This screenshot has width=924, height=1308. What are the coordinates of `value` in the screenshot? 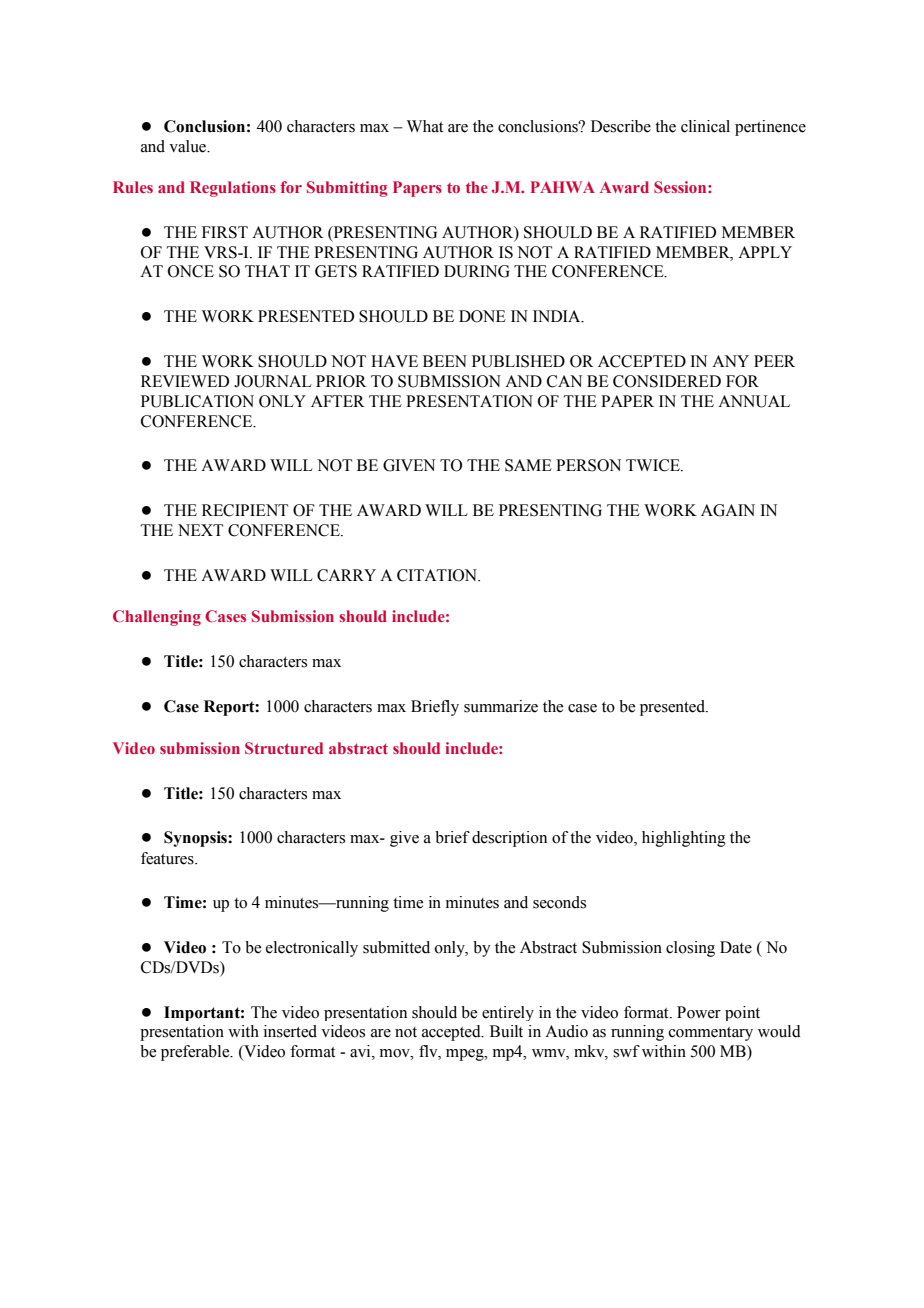 It's located at (189, 146).
